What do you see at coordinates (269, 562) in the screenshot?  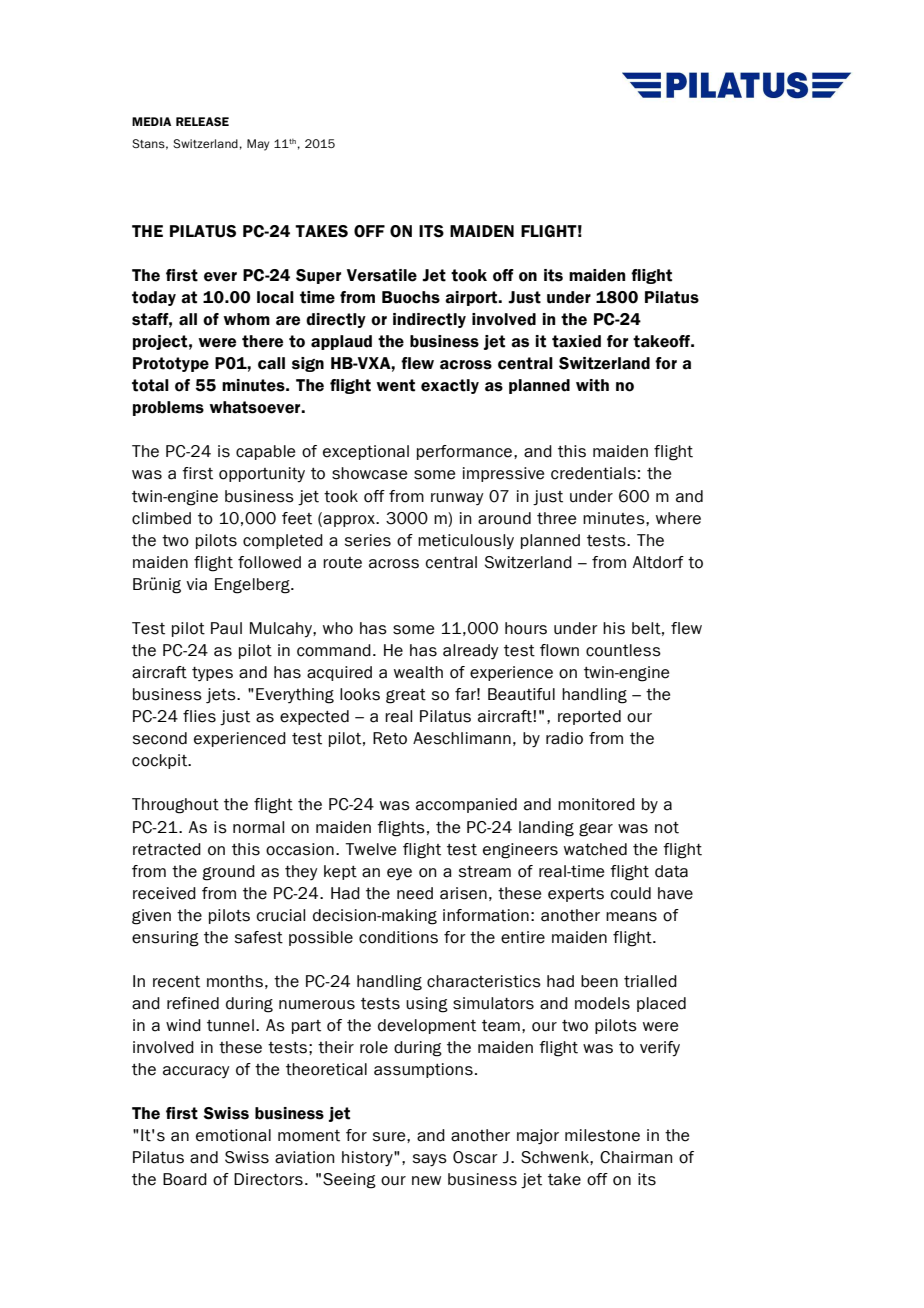 I see `followed` at bounding box center [269, 562].
